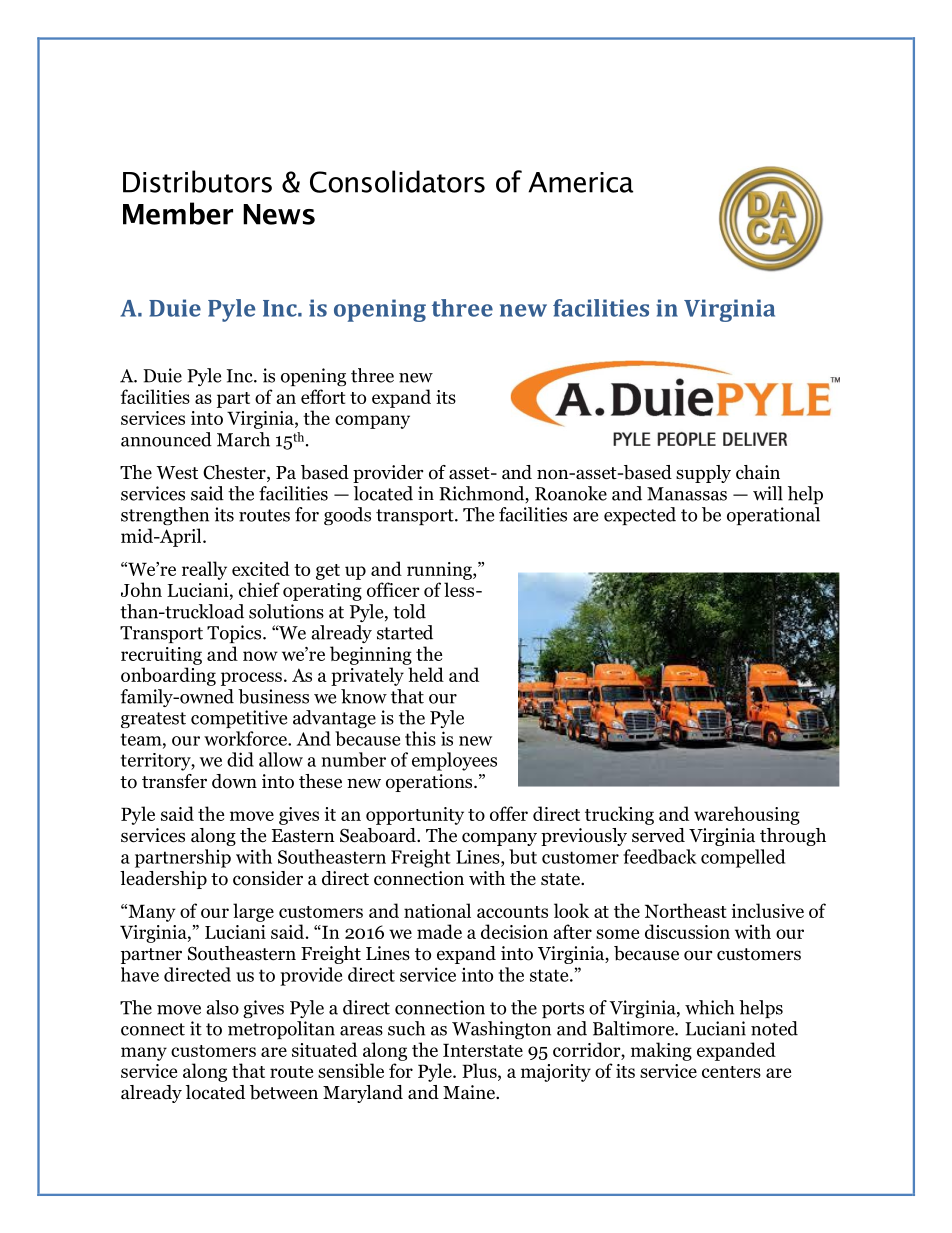 The image size is (952, 1233). I want to click on Maine, so click(470, 1092).
